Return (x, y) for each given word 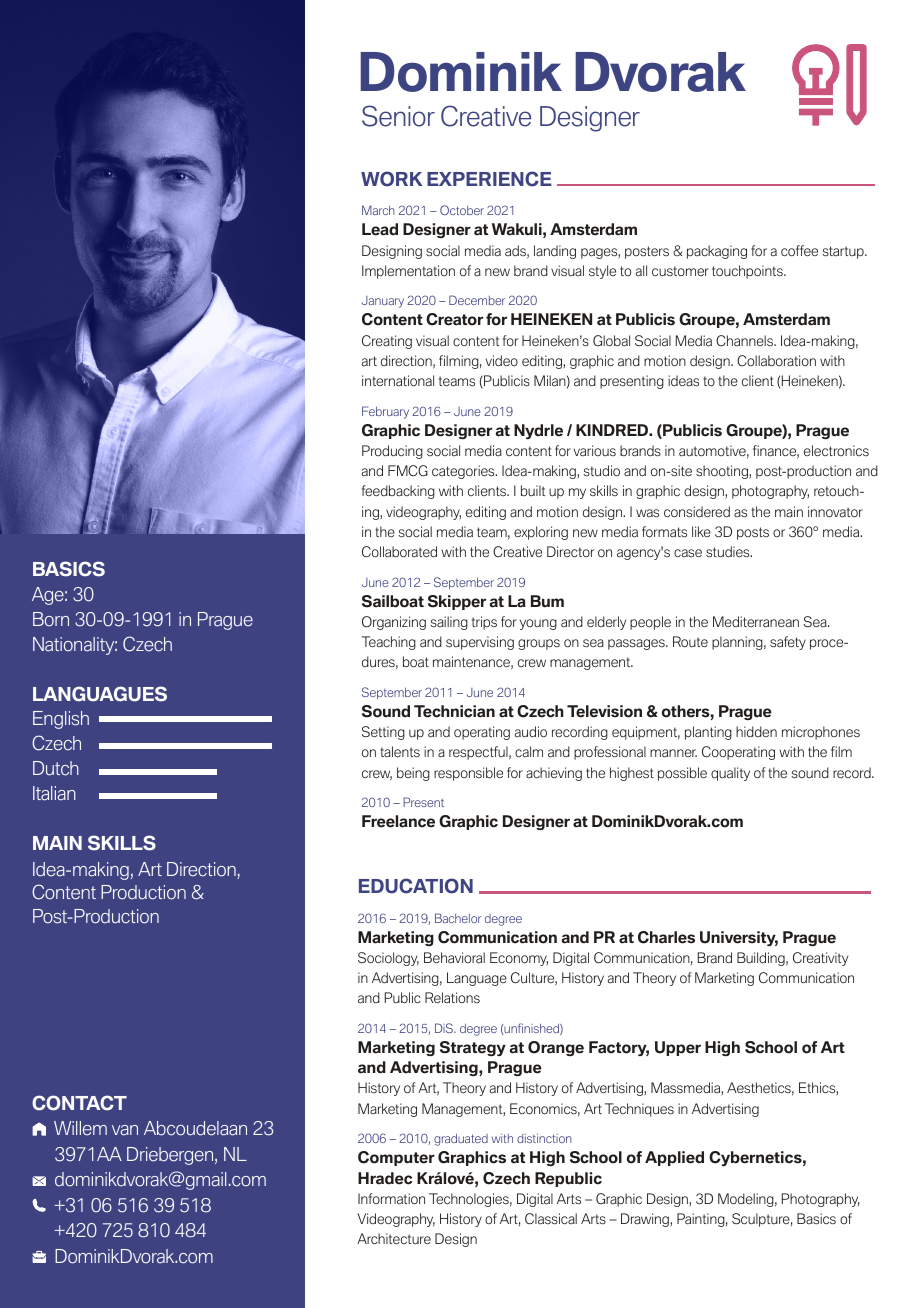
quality (730, 774)
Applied (674, 1158)
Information (391, 1199)
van (125, 1130)
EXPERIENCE (489, 179)
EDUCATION (416, 886)
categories (464, 472)
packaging (717, 252)
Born (51, 619)
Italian (54, 793)
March (378, 210)
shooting (723, 472)
